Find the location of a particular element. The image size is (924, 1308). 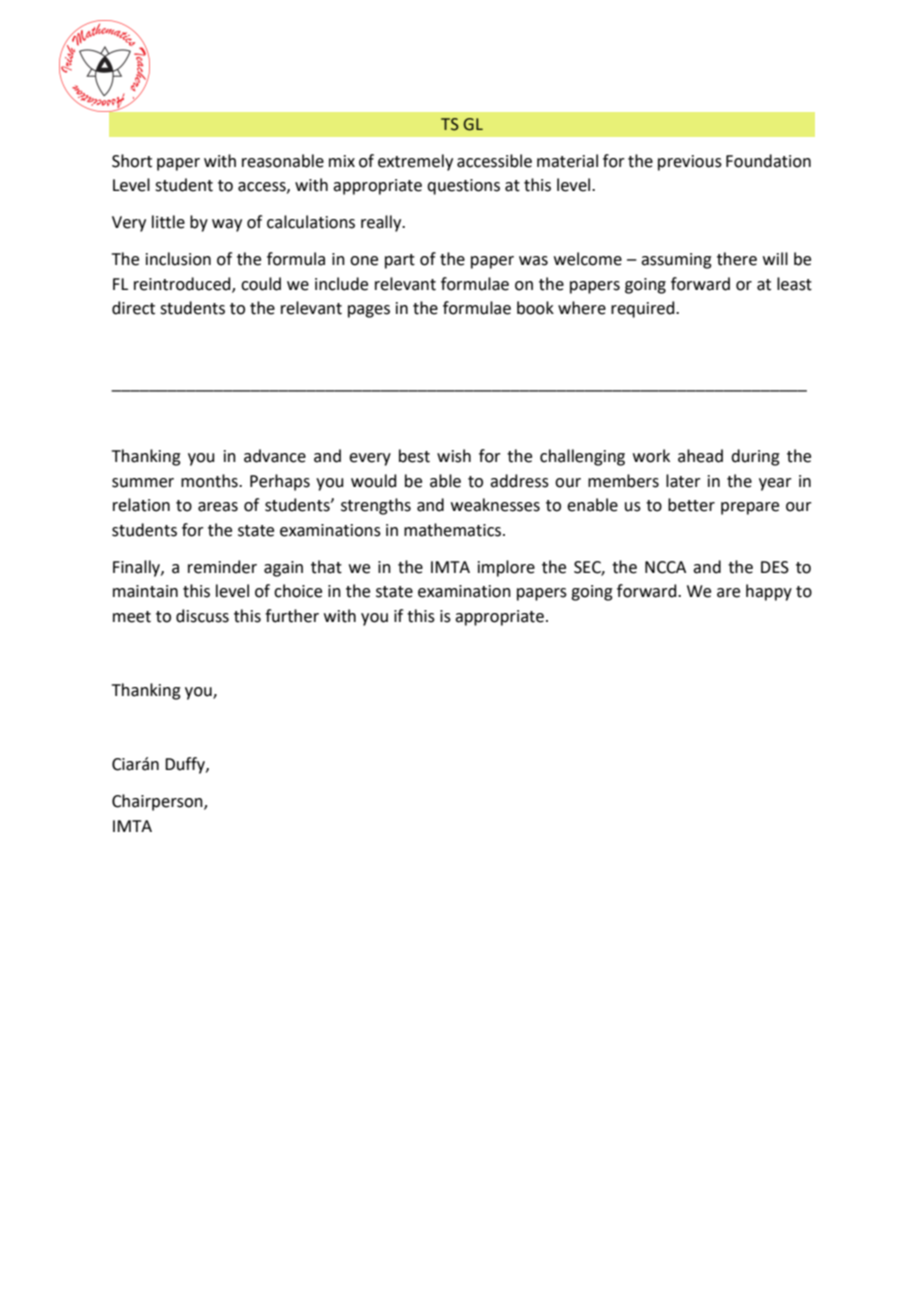

wish is located at coordinates (454, 456).
